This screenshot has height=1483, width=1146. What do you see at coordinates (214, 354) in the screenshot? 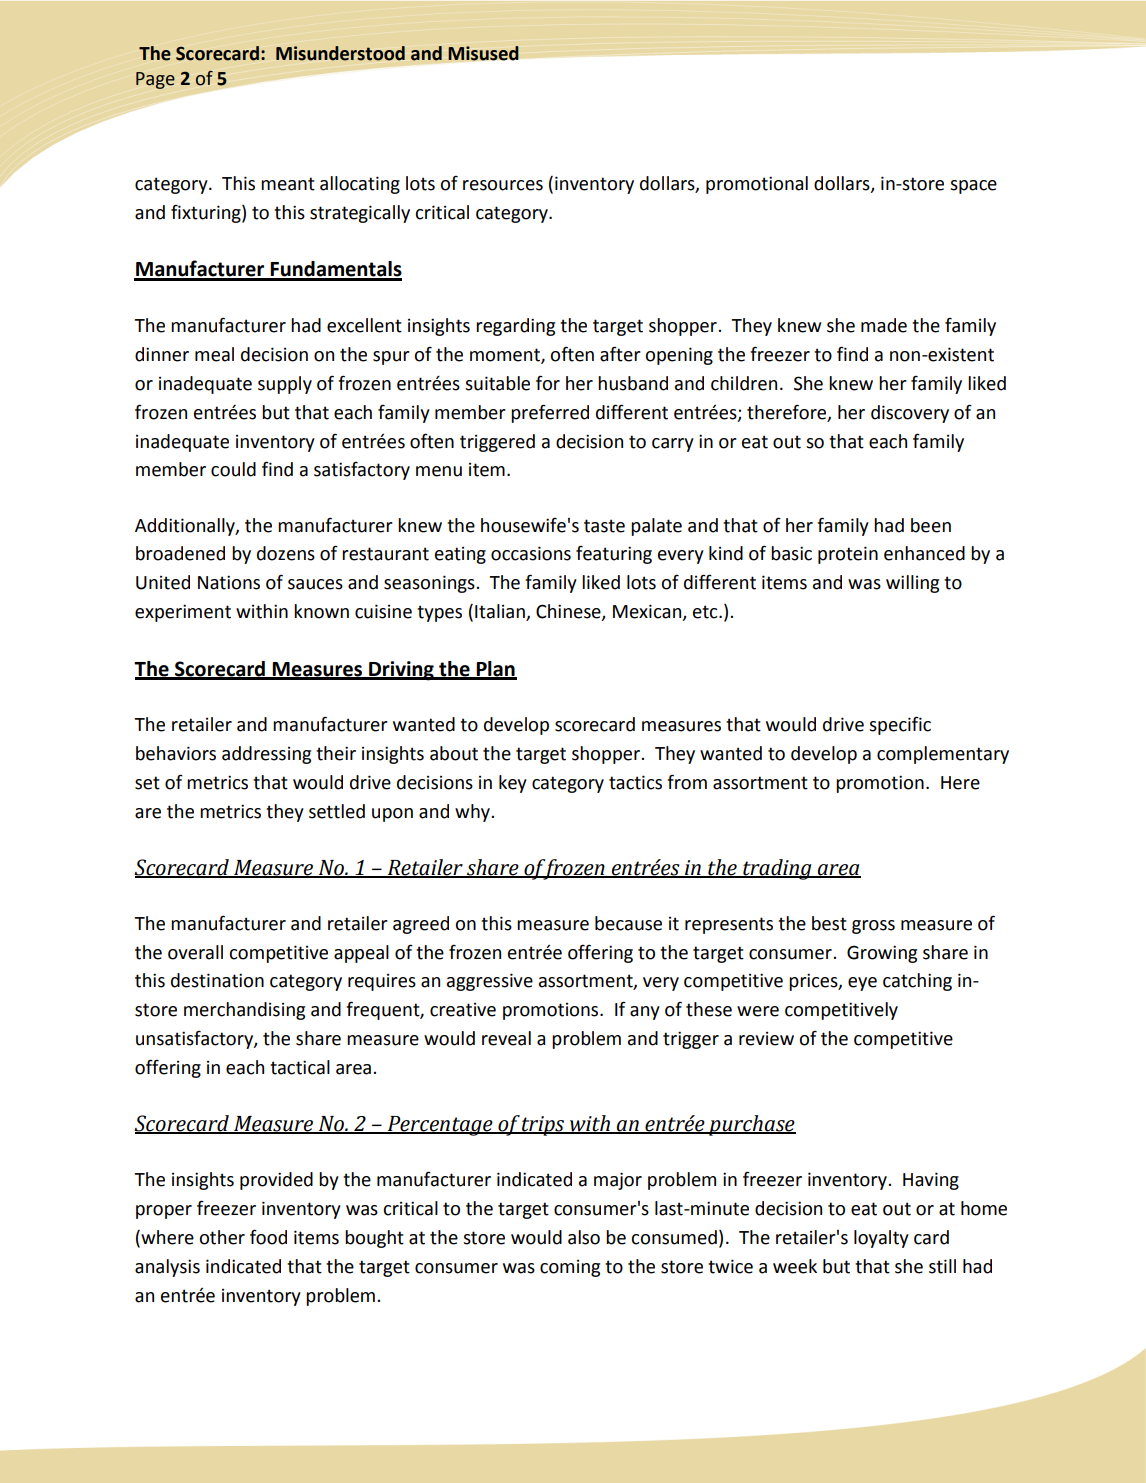
I see `meal` at bounding box center [214, 354].
